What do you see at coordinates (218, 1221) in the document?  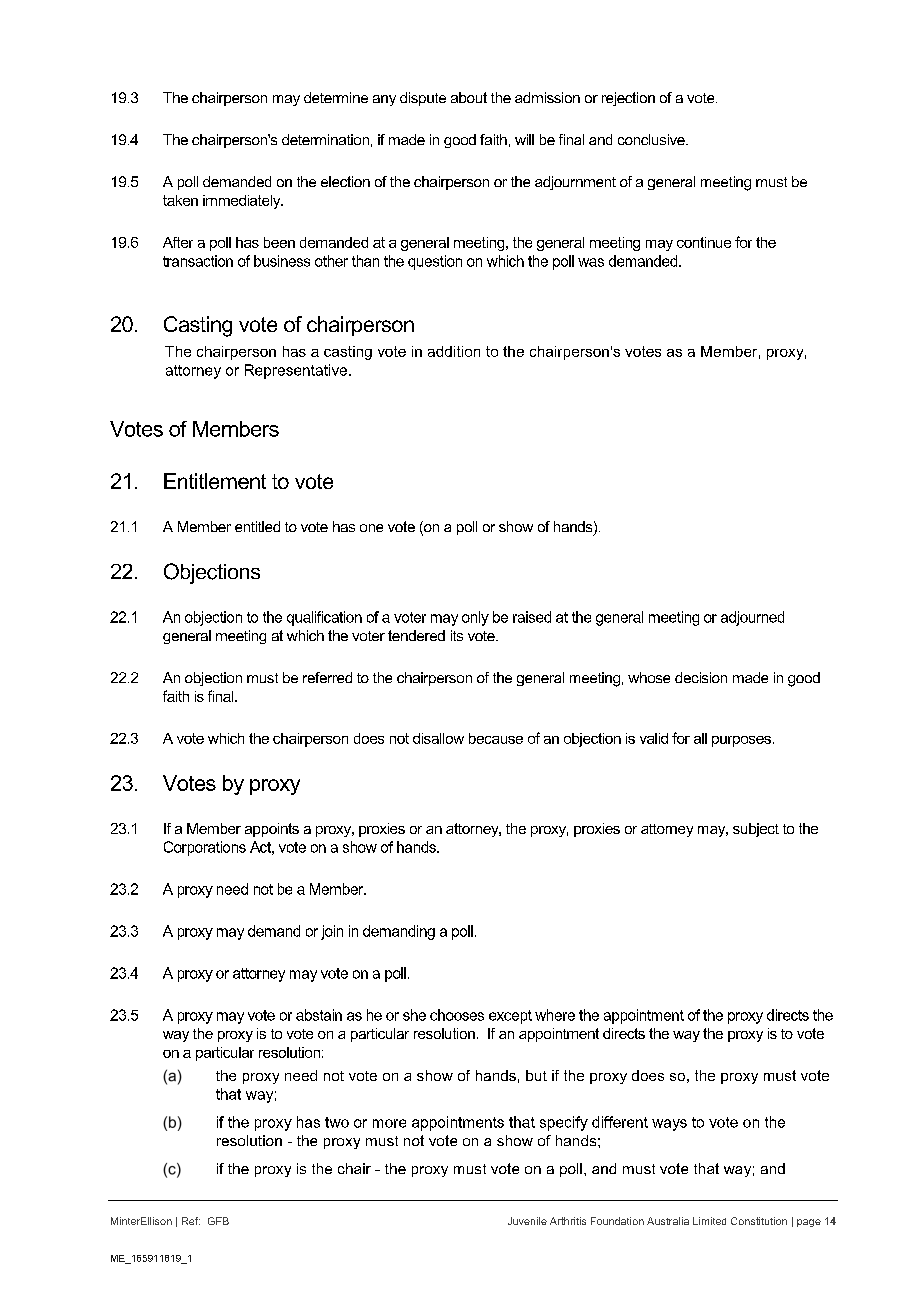 I see `GFB` at bounding box center [218, 1221].
